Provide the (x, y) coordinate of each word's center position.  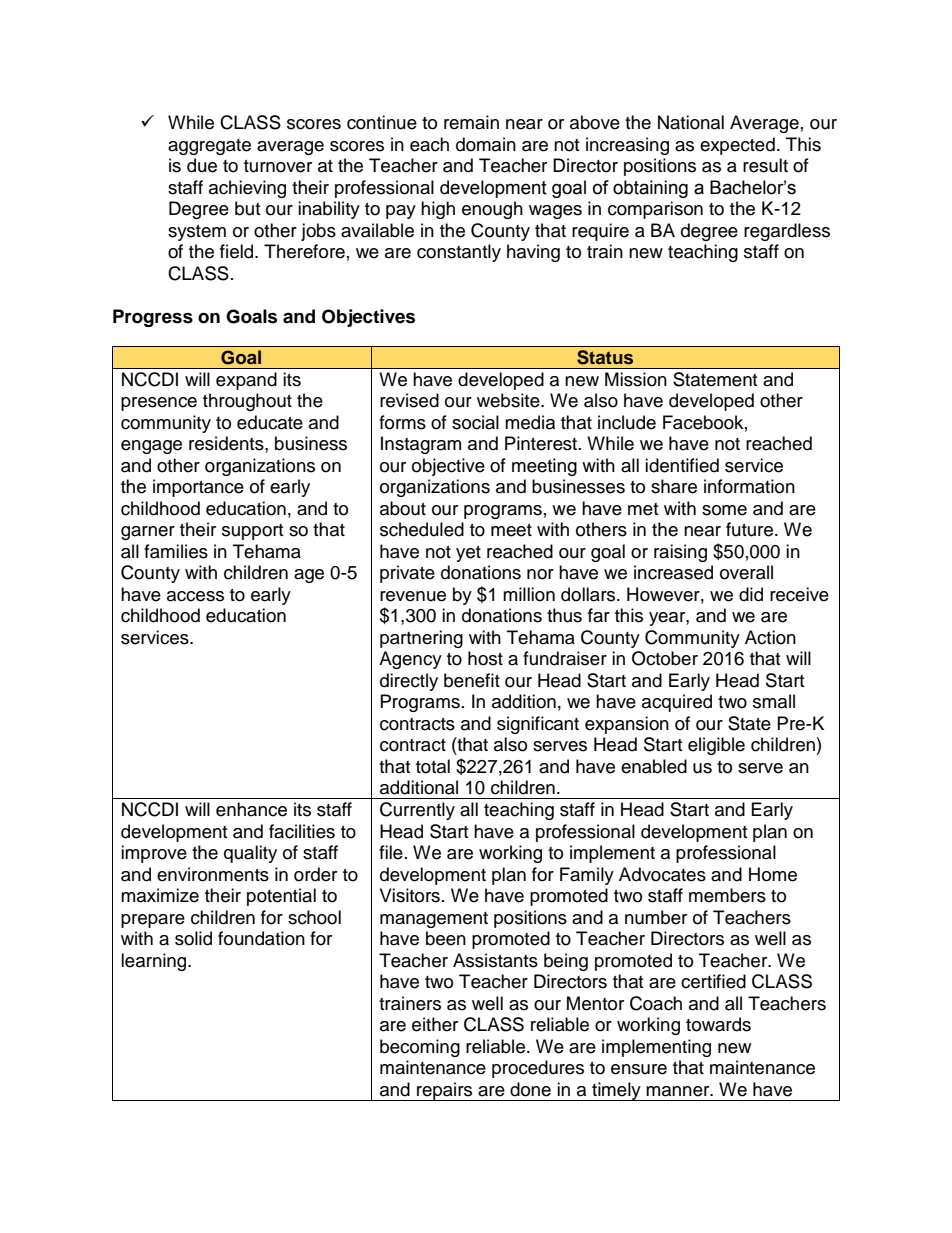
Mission (636, 379)
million (529, 594)
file (391, 852)
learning (155, 962)
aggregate (209, 147)
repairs (445, 1091)
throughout (247, 402)
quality (250, 854)
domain (486, 144)
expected (737, 146)
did (751, 594)
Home (773, 874)
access (195, 596)
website (509, 400)
